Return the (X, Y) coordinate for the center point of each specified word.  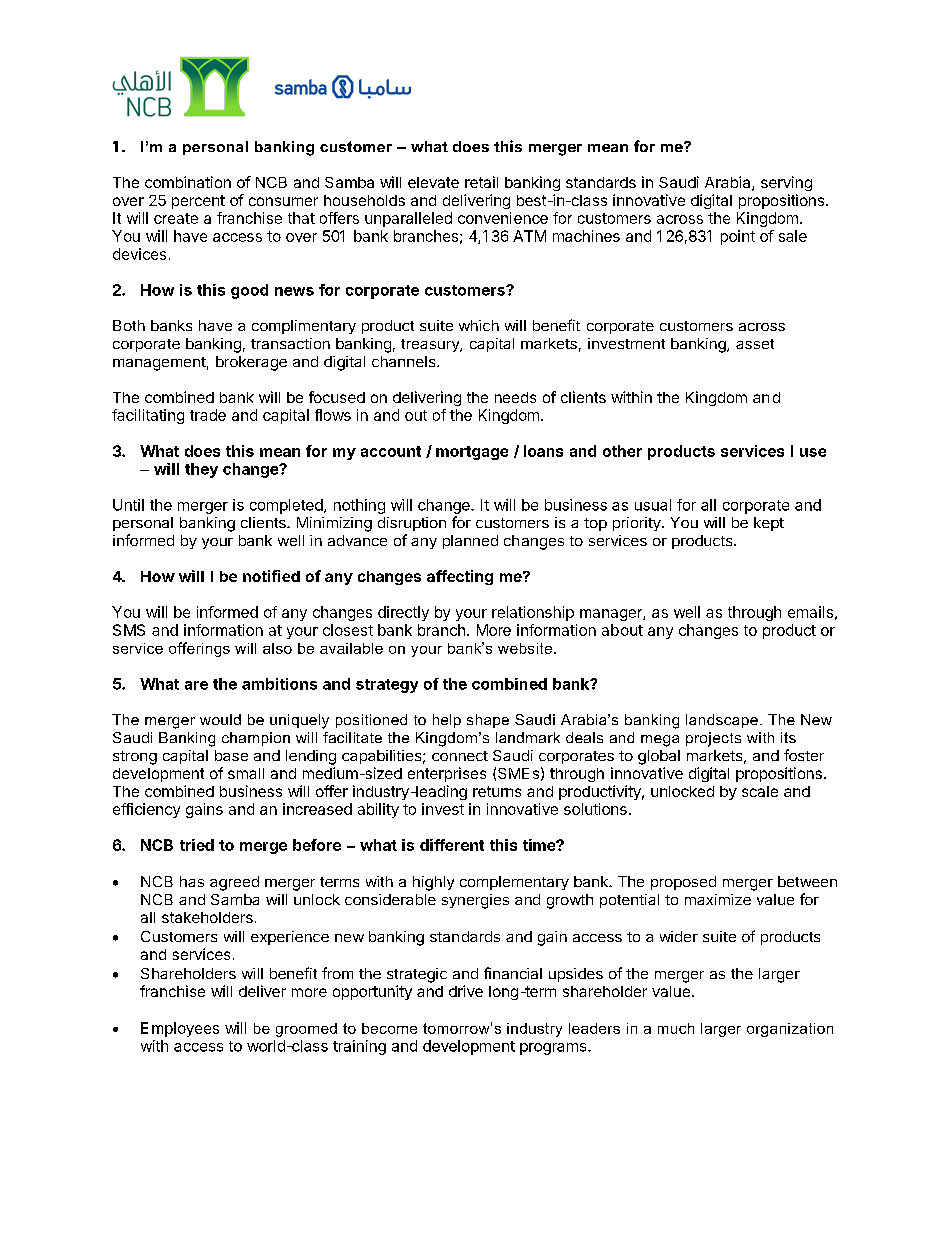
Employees (180, 1029)
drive (466, 991)
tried (197, 845)
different (452, 845)
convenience (503, 218)
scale (760, 791)
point (738, 237)
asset (755, 344)
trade (208, 415)
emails (810, 612)
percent (198, 202)
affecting (460, 577)
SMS (129, 630)
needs (515, 397)
